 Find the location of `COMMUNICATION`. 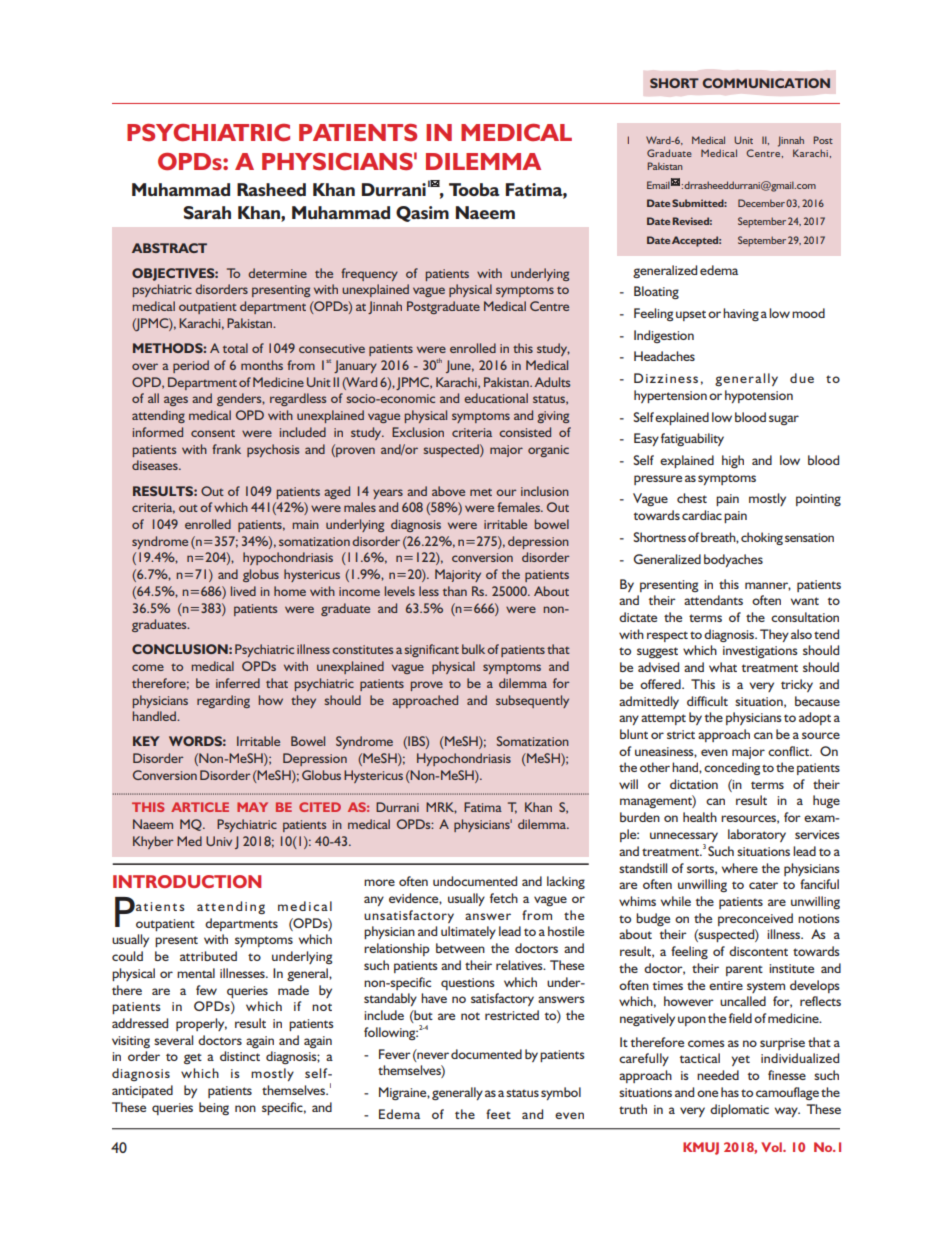

COMMUNICATION is located at coordinates (766, 83).
